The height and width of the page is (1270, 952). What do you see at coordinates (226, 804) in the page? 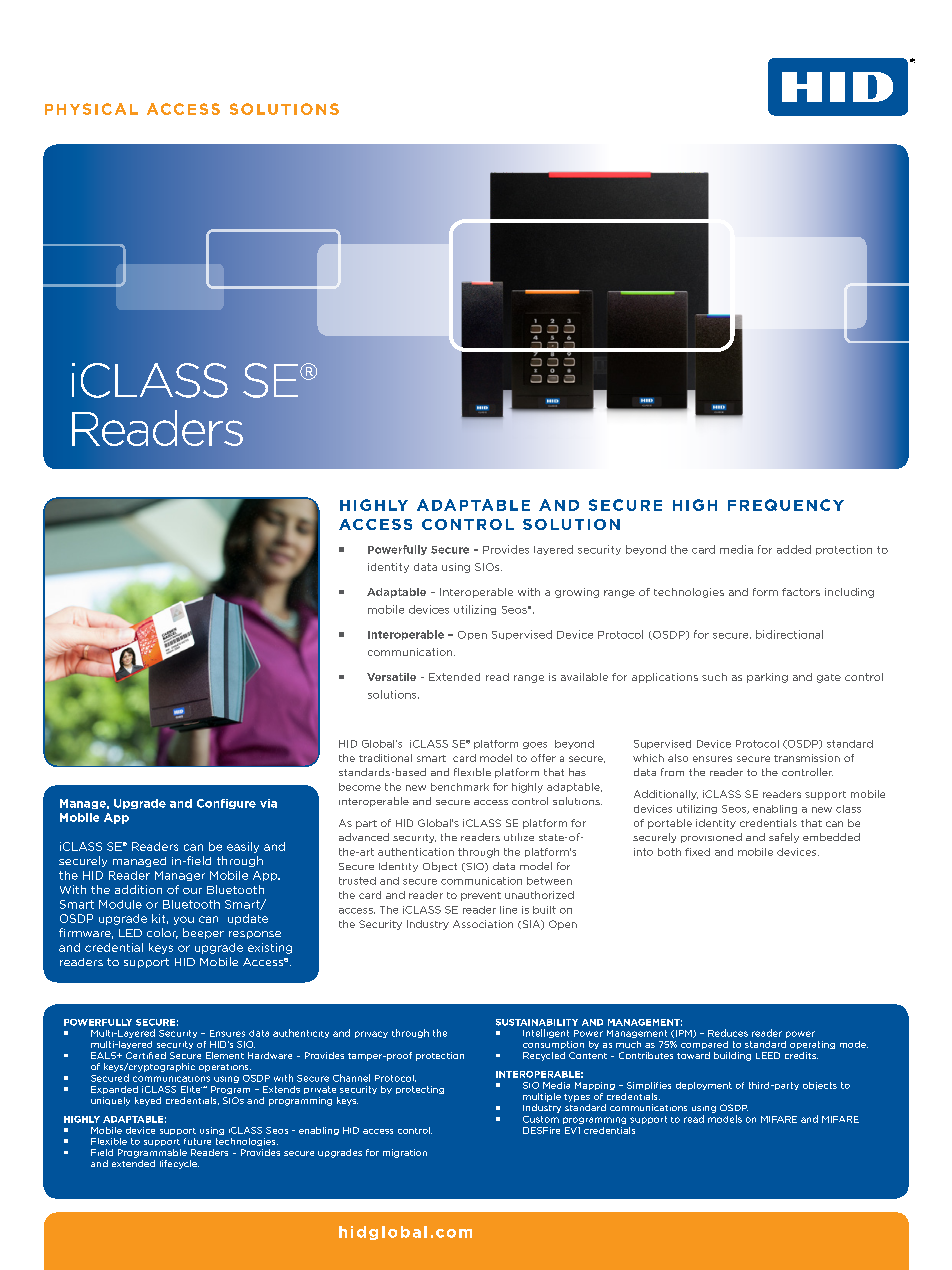
I see `Configure` at bounding box center [226, 804].
